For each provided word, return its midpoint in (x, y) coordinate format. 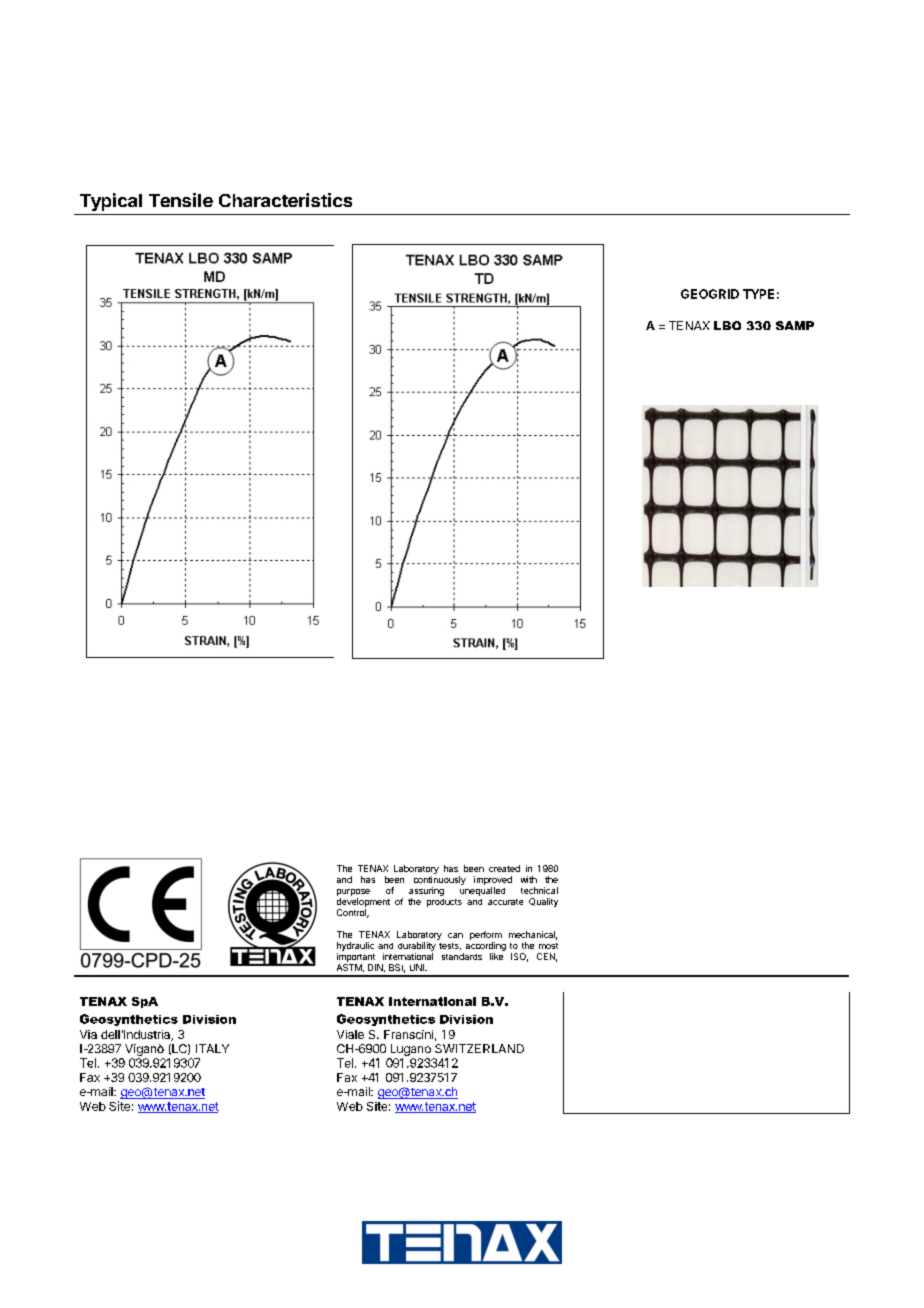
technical (539, 890)
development (363, 902)
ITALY (212, 1048)
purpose (353, 892)
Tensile (181, 200)
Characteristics (285, 200)
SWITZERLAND (479, 1048)
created (504, 868)
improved (493, 880)
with (529, 879)
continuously (440, 880)
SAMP (795, 325)
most (548, 946)
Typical (111, 202)
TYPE (758, 294)
